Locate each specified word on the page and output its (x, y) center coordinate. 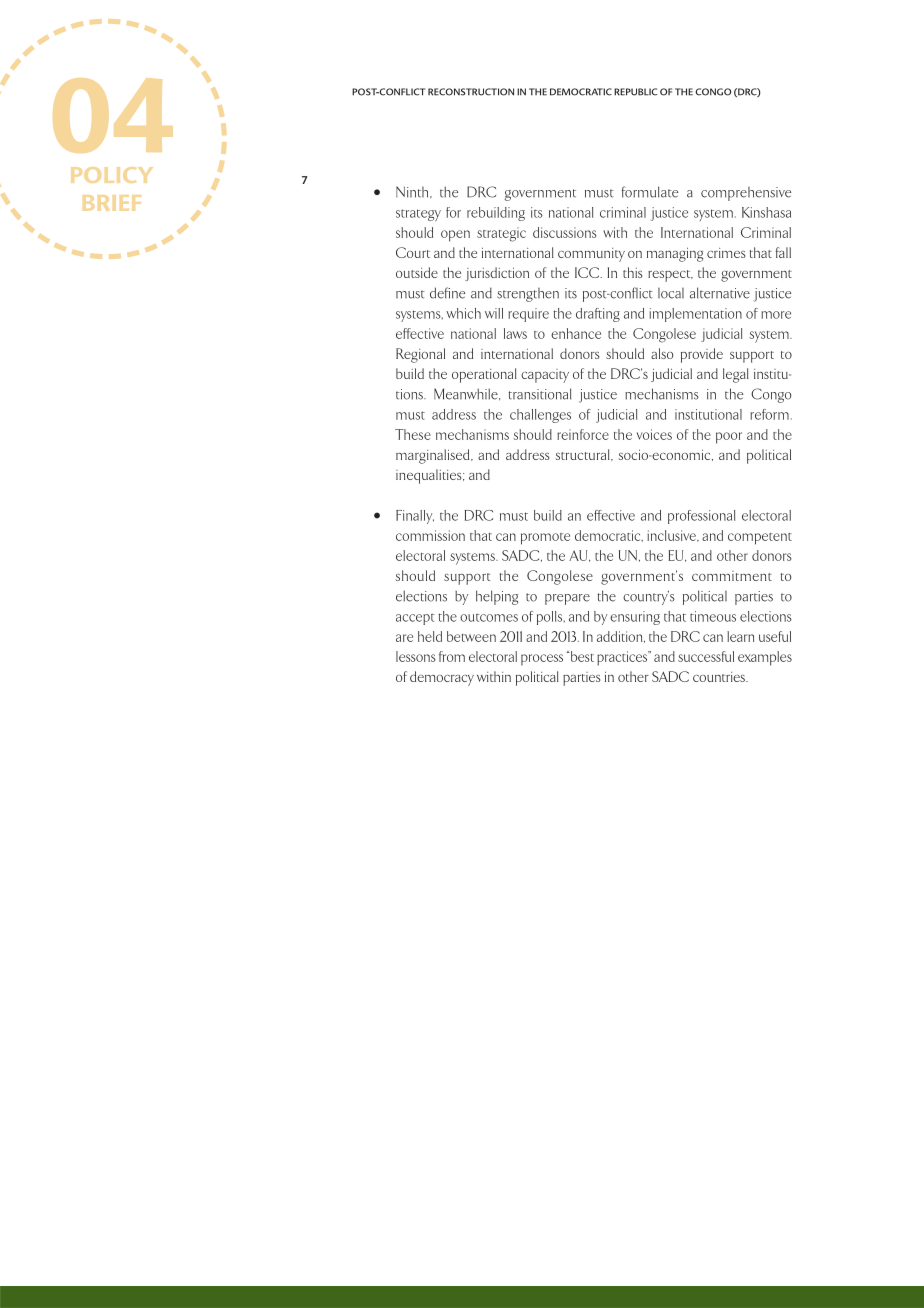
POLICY (112, 175)
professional (701, 517)
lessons (416, 656)
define (447, 293)
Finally (415, 517)
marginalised (434, 456)
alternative (720, 293)
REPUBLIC (635, 92)
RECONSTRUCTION (471, 92)
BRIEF (112, 203)
